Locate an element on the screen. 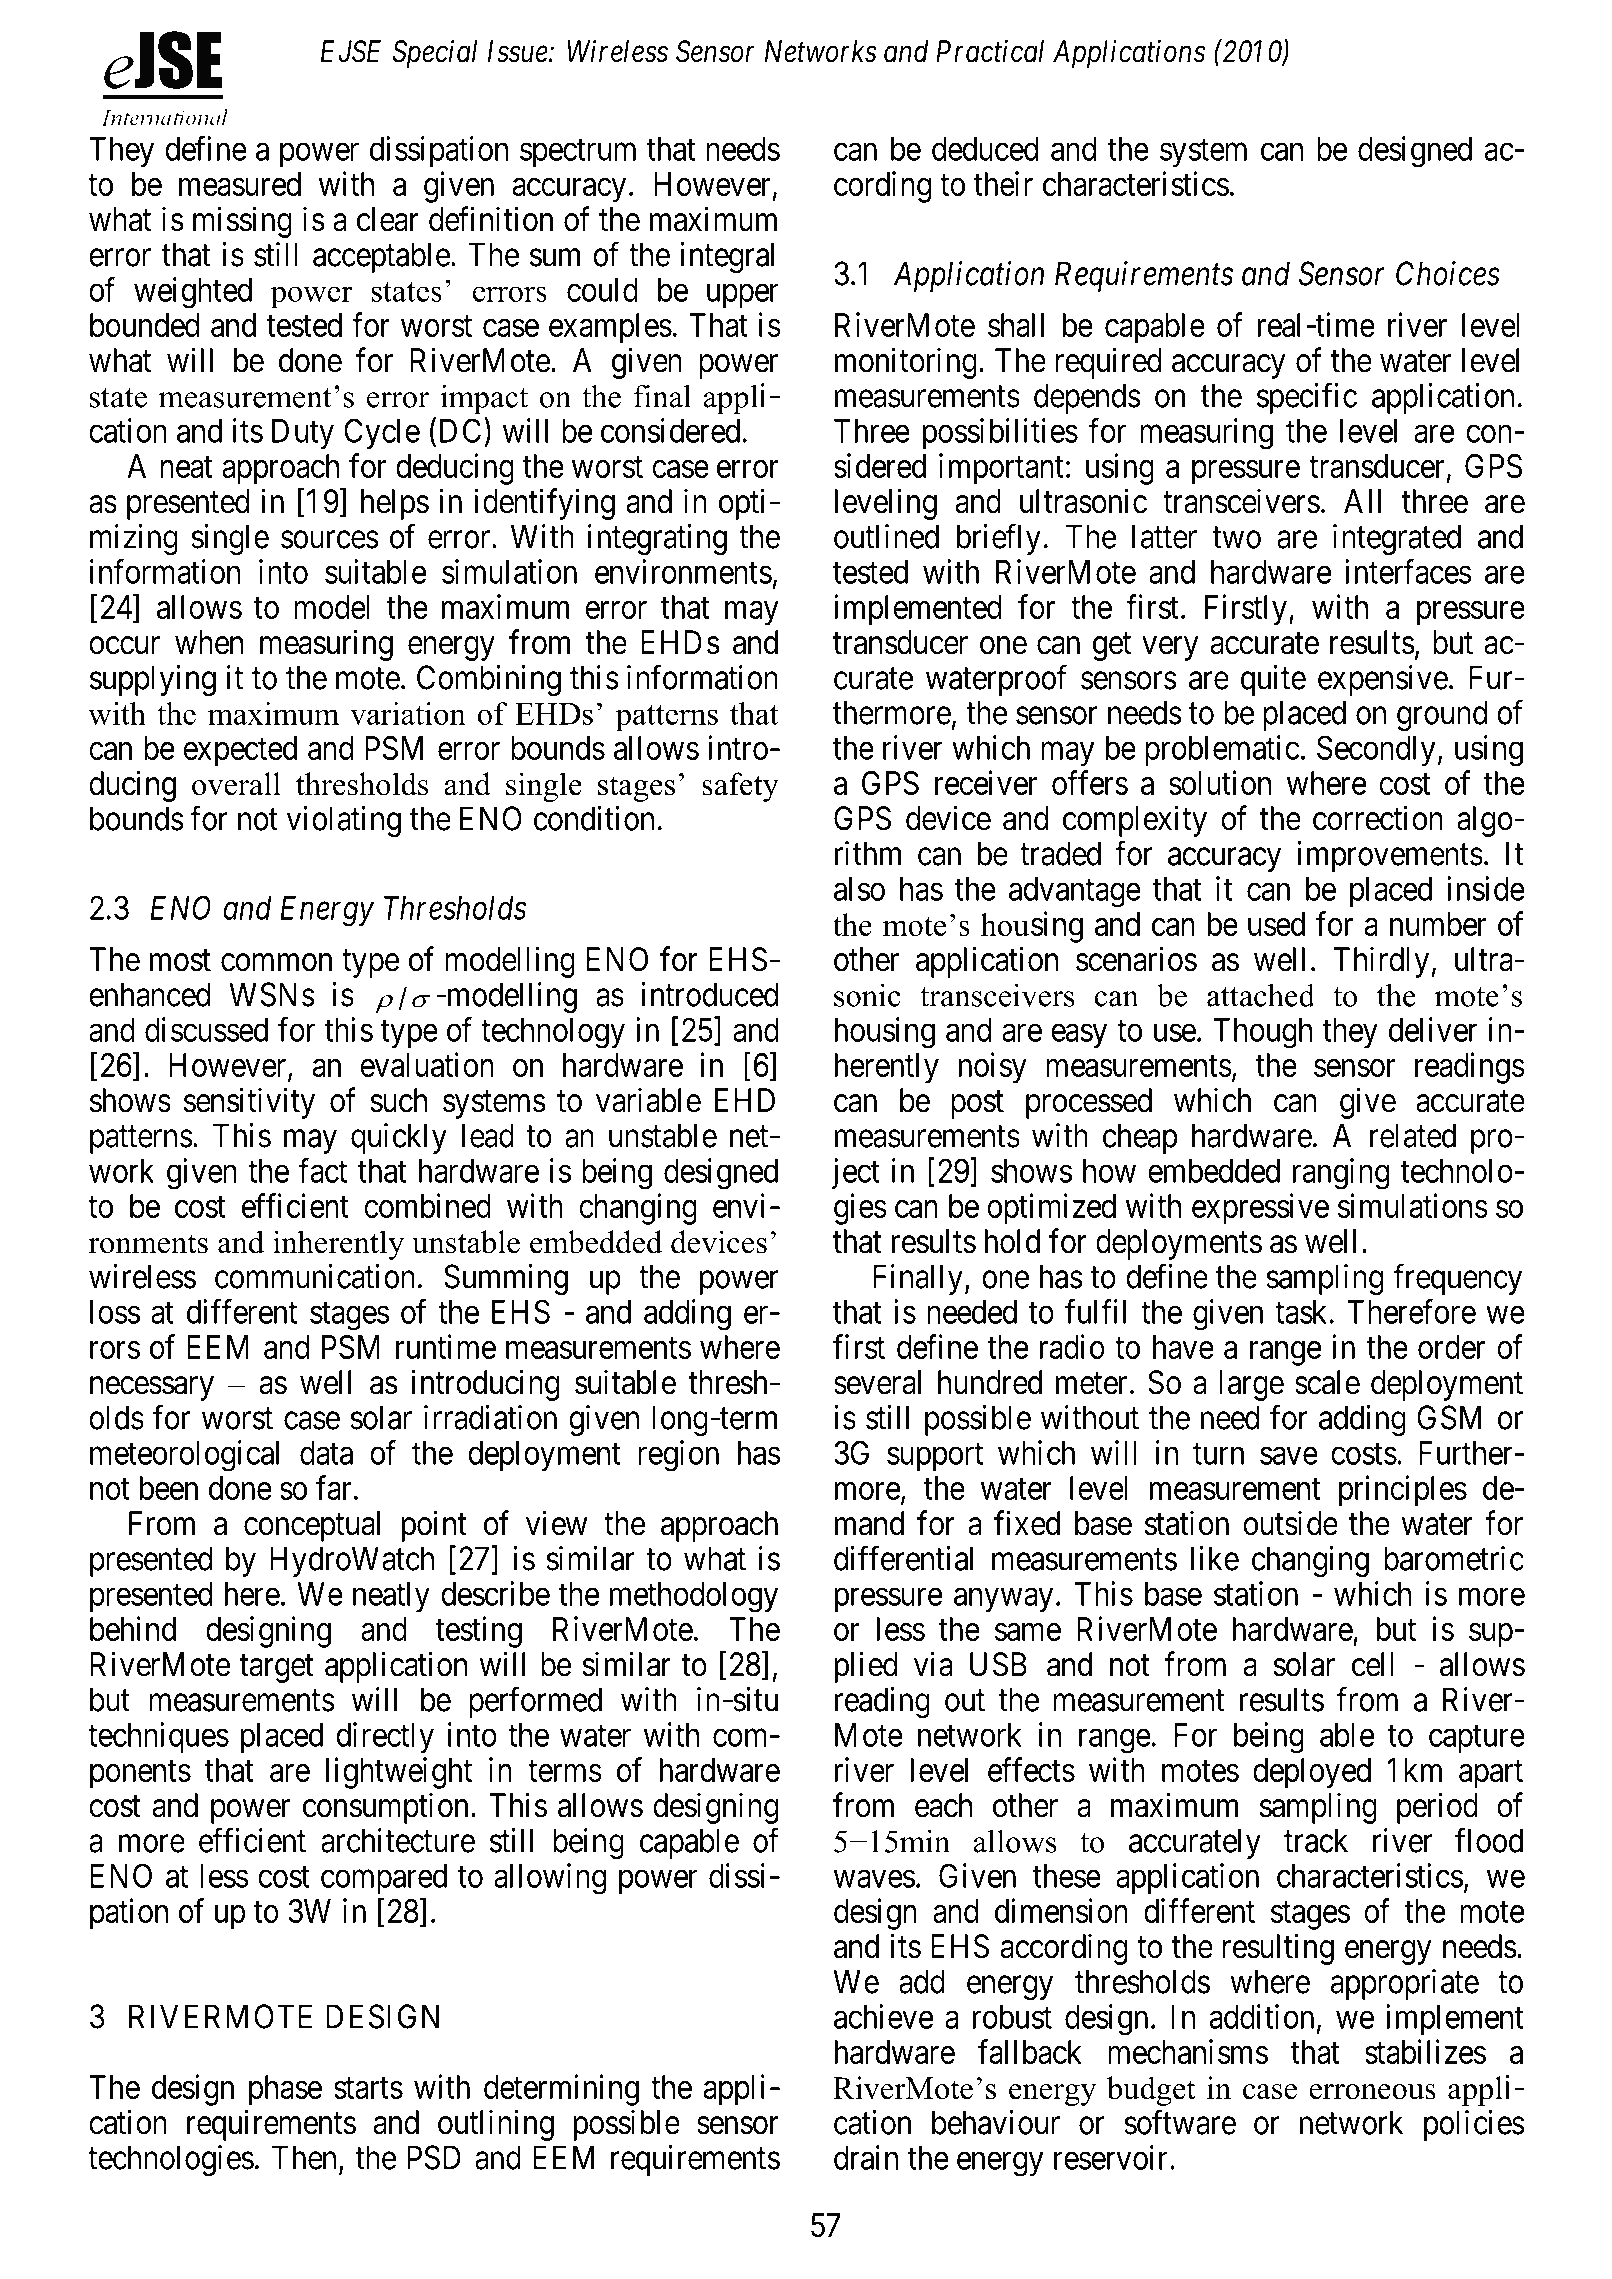  several is located at coordinates (877, 1382).
